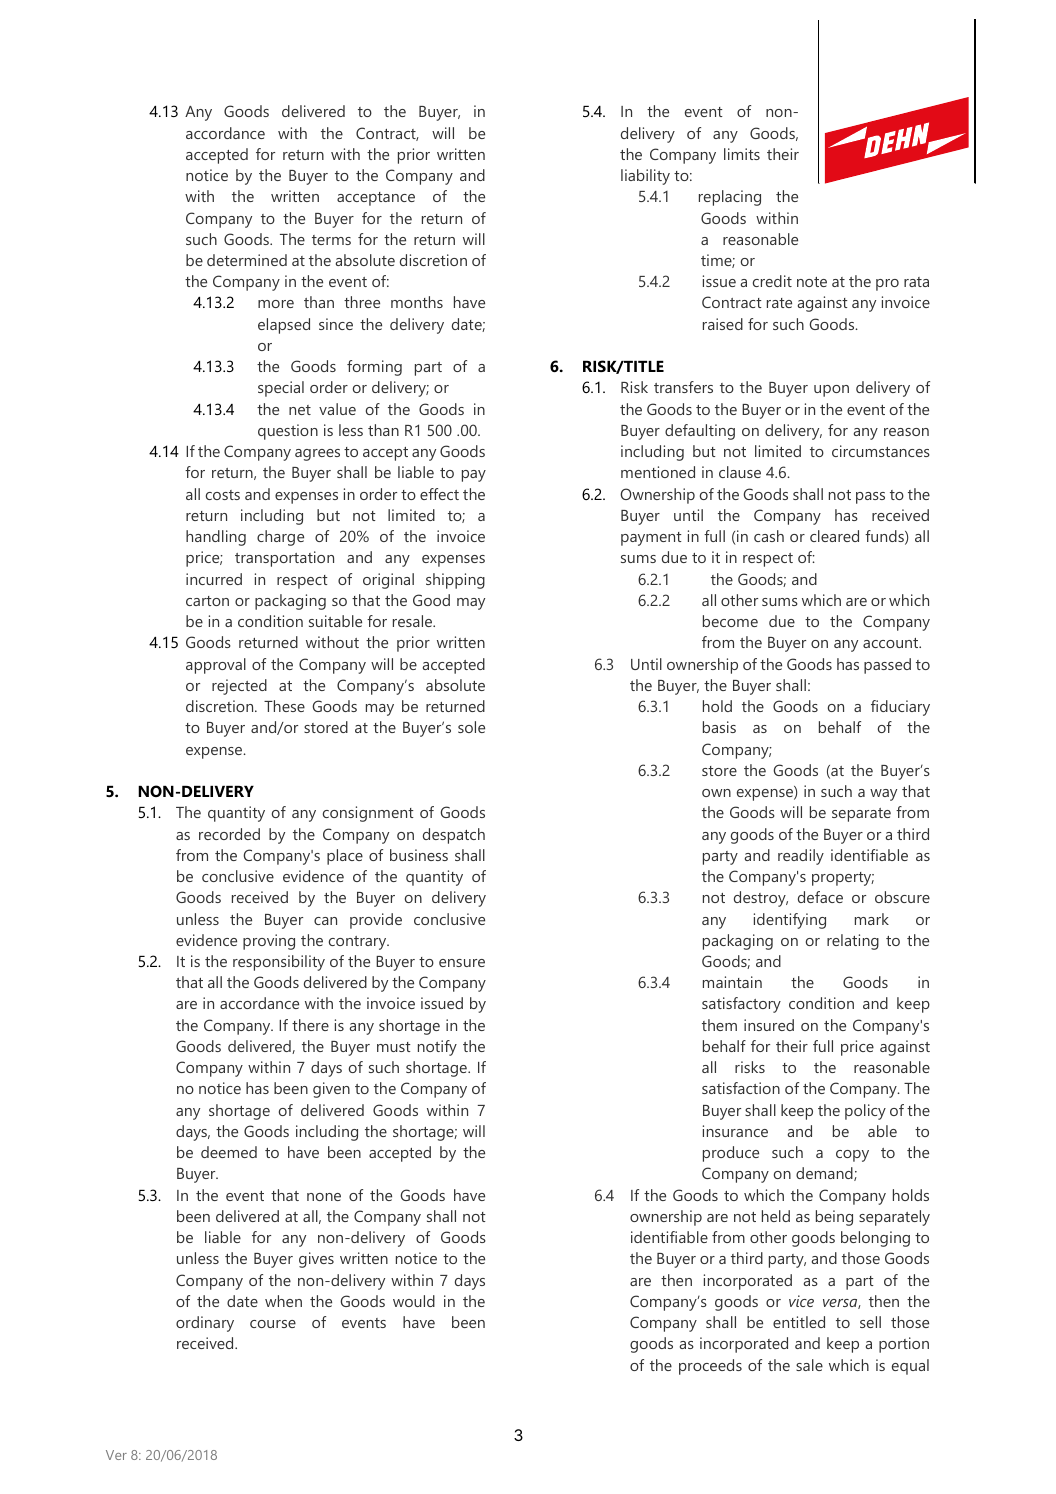 The width and height of the page is (1056, 1494). I want to click on terms, so click(331, 240).
